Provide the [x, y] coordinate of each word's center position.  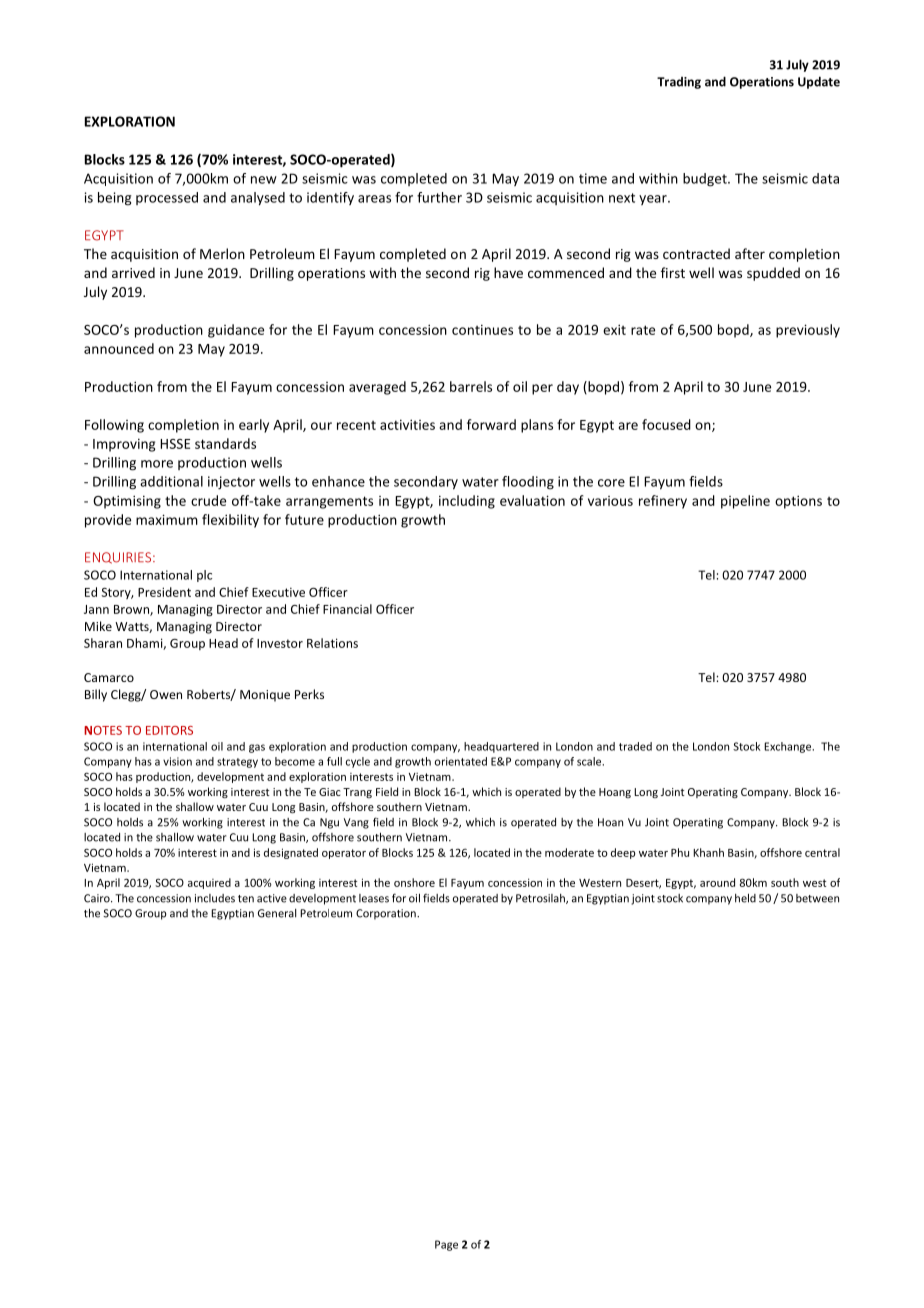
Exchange [789, 747]
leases [374, 898]
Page [446, 1245]
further [439, 197]
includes [215, 898]
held [745, 898]
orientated [461, 761]
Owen [166, 694]
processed [167, 198]
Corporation [387, 914]
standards [225, 443]
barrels [471, 386]
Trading [679, 83]
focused [666, 424]
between [817, 898]
